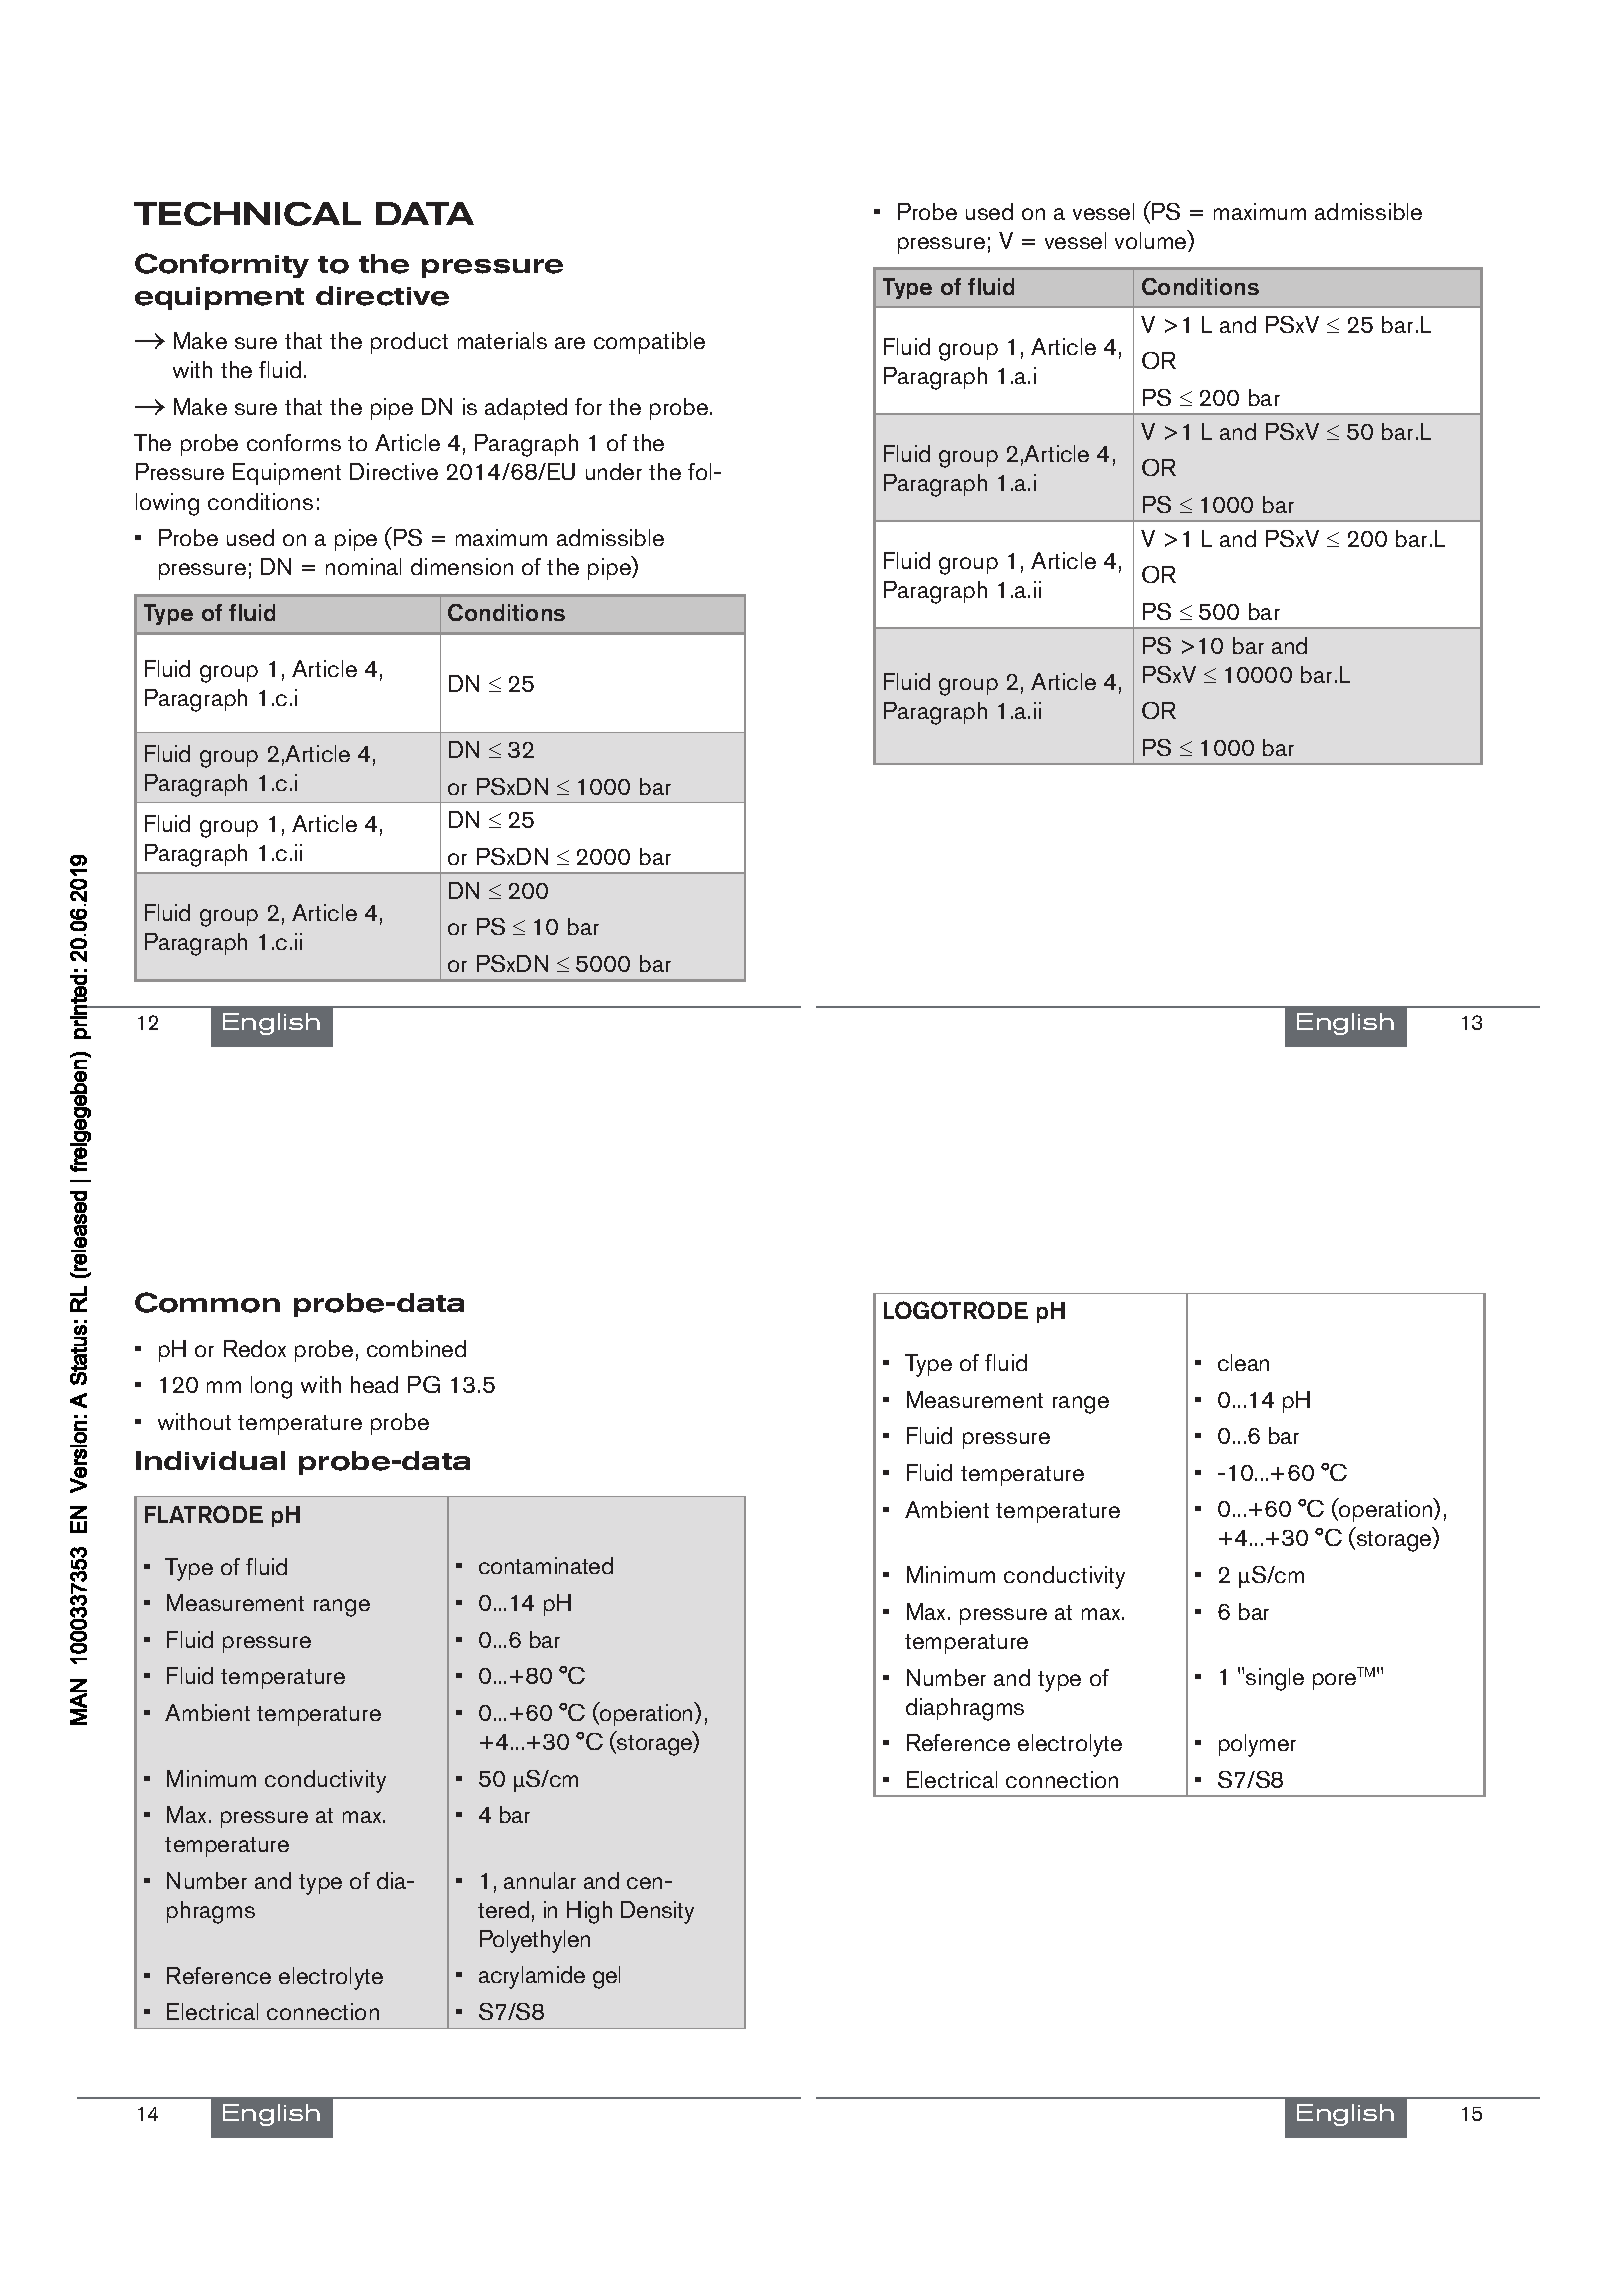  Describe the element at coordinates (1243, 1362) in the document. I see `clean` at that location.
